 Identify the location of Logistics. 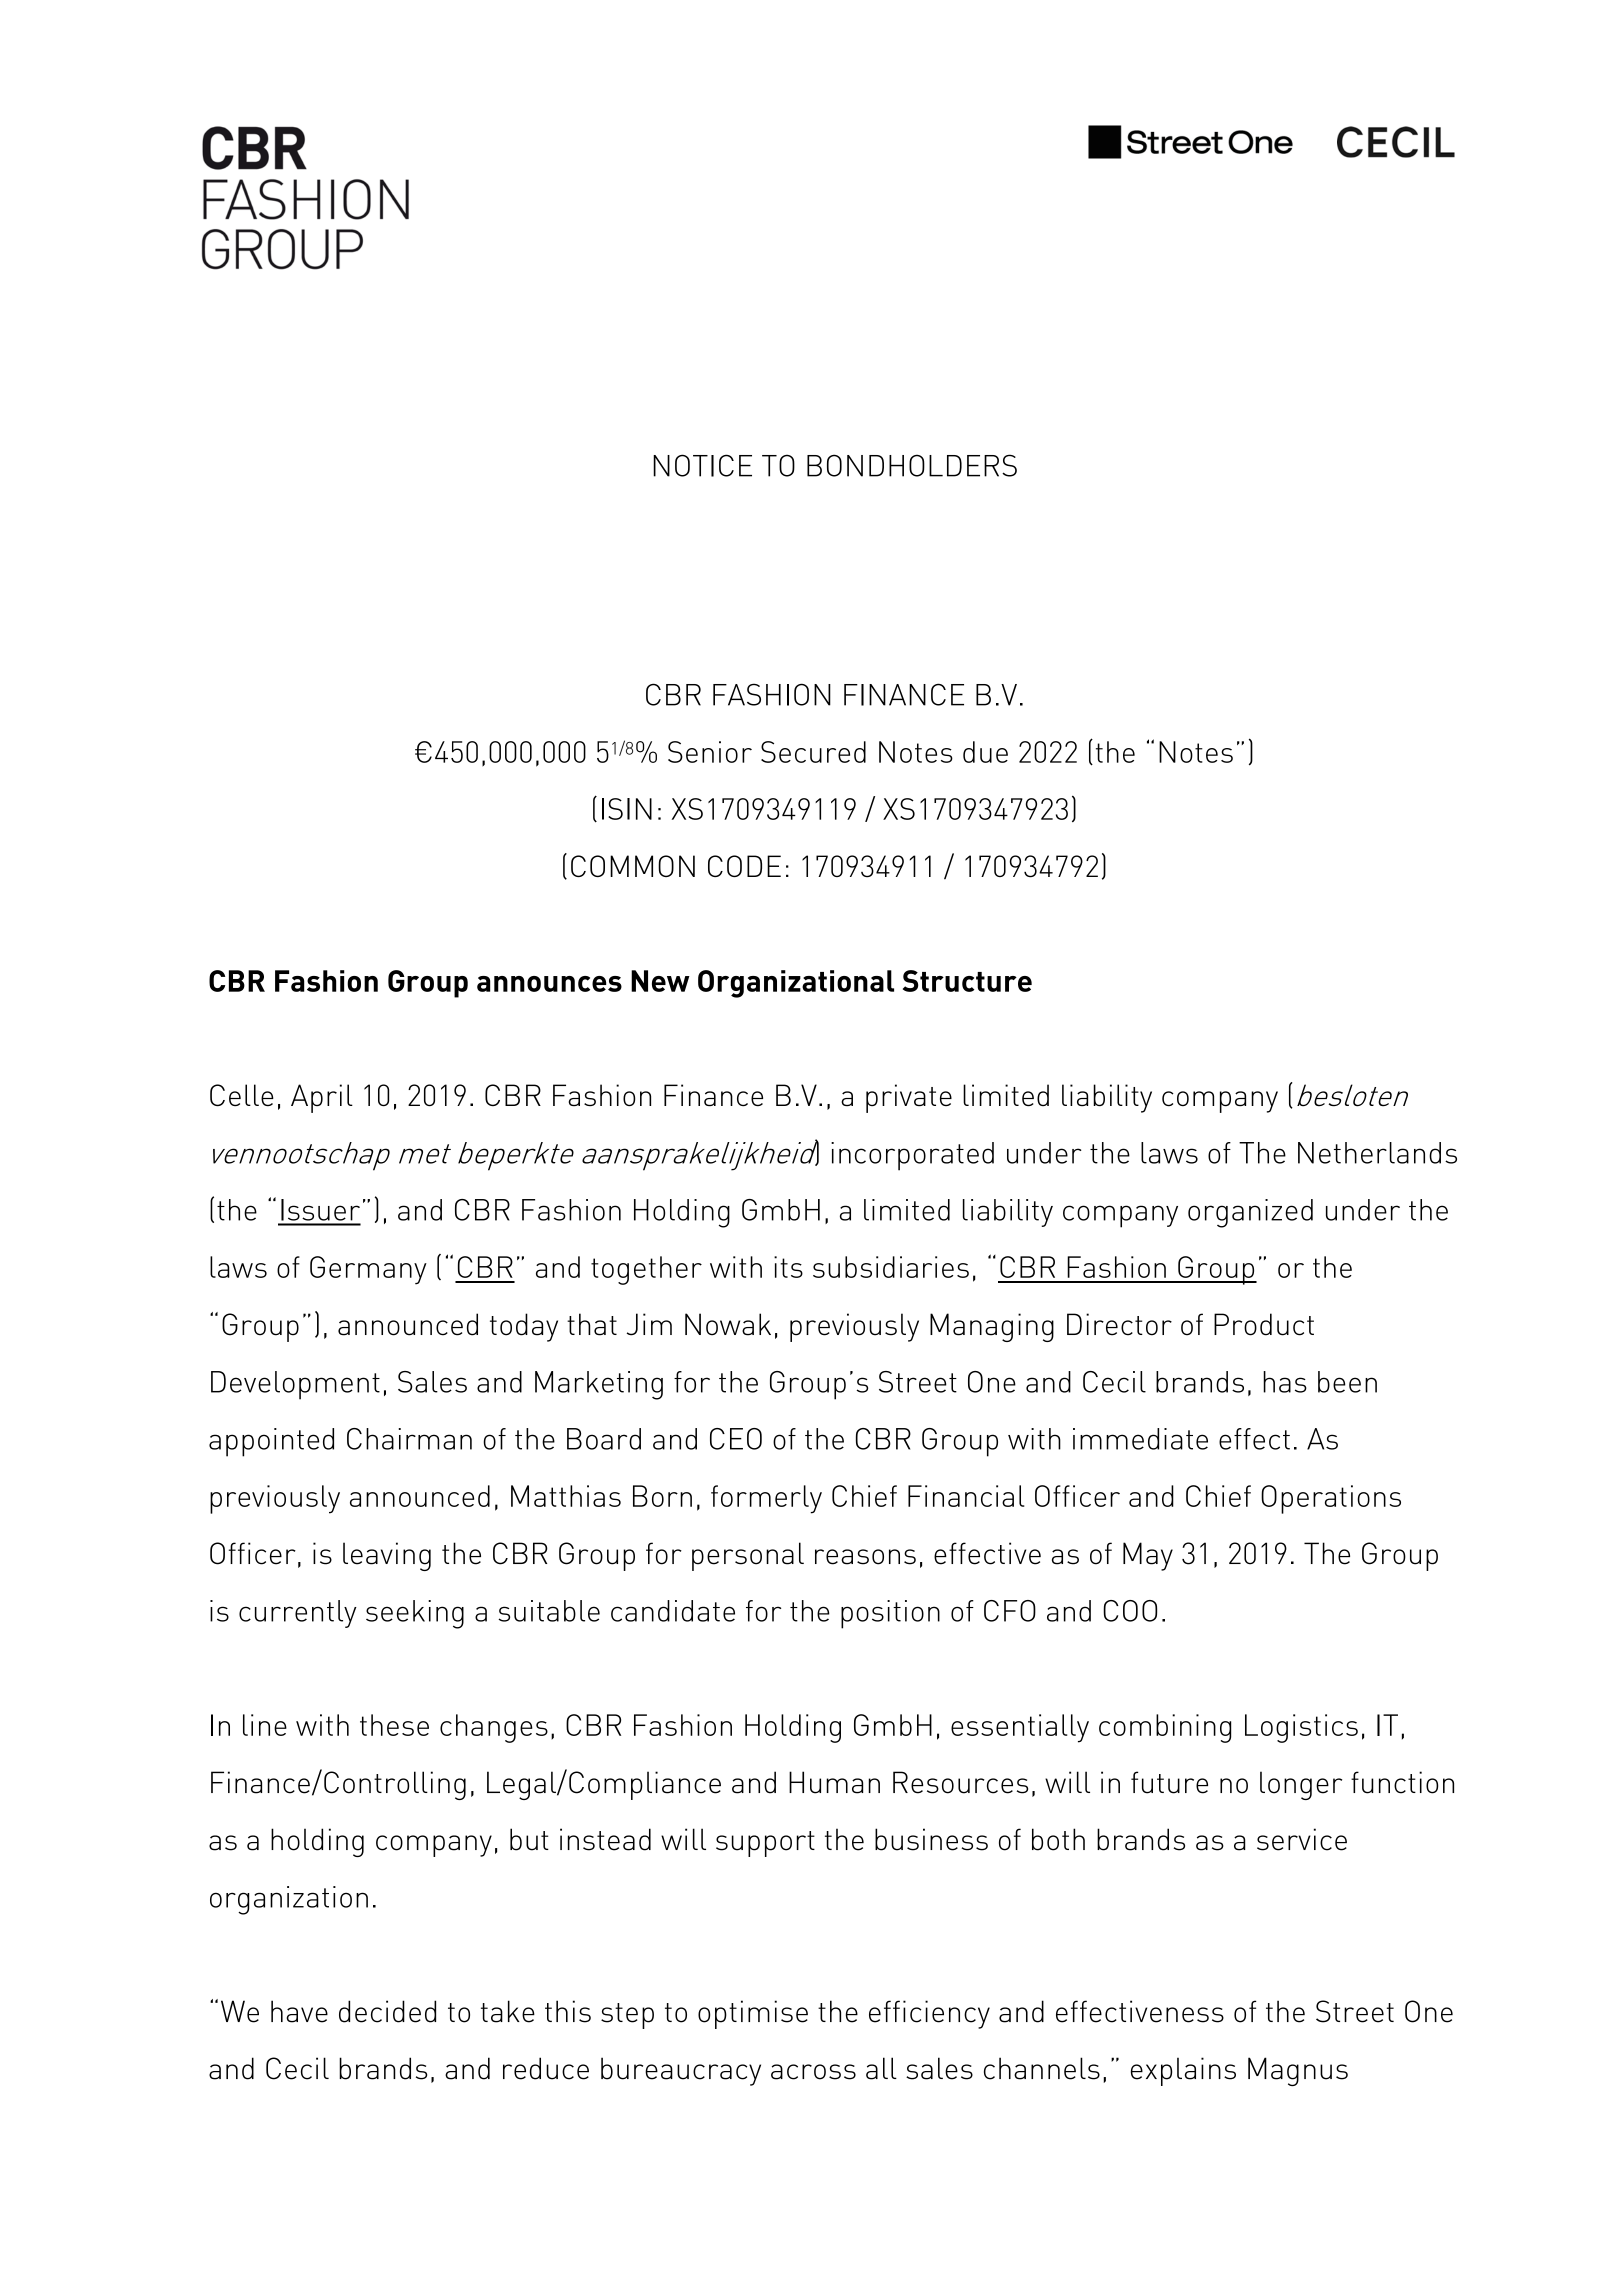
(1301, 1728).
